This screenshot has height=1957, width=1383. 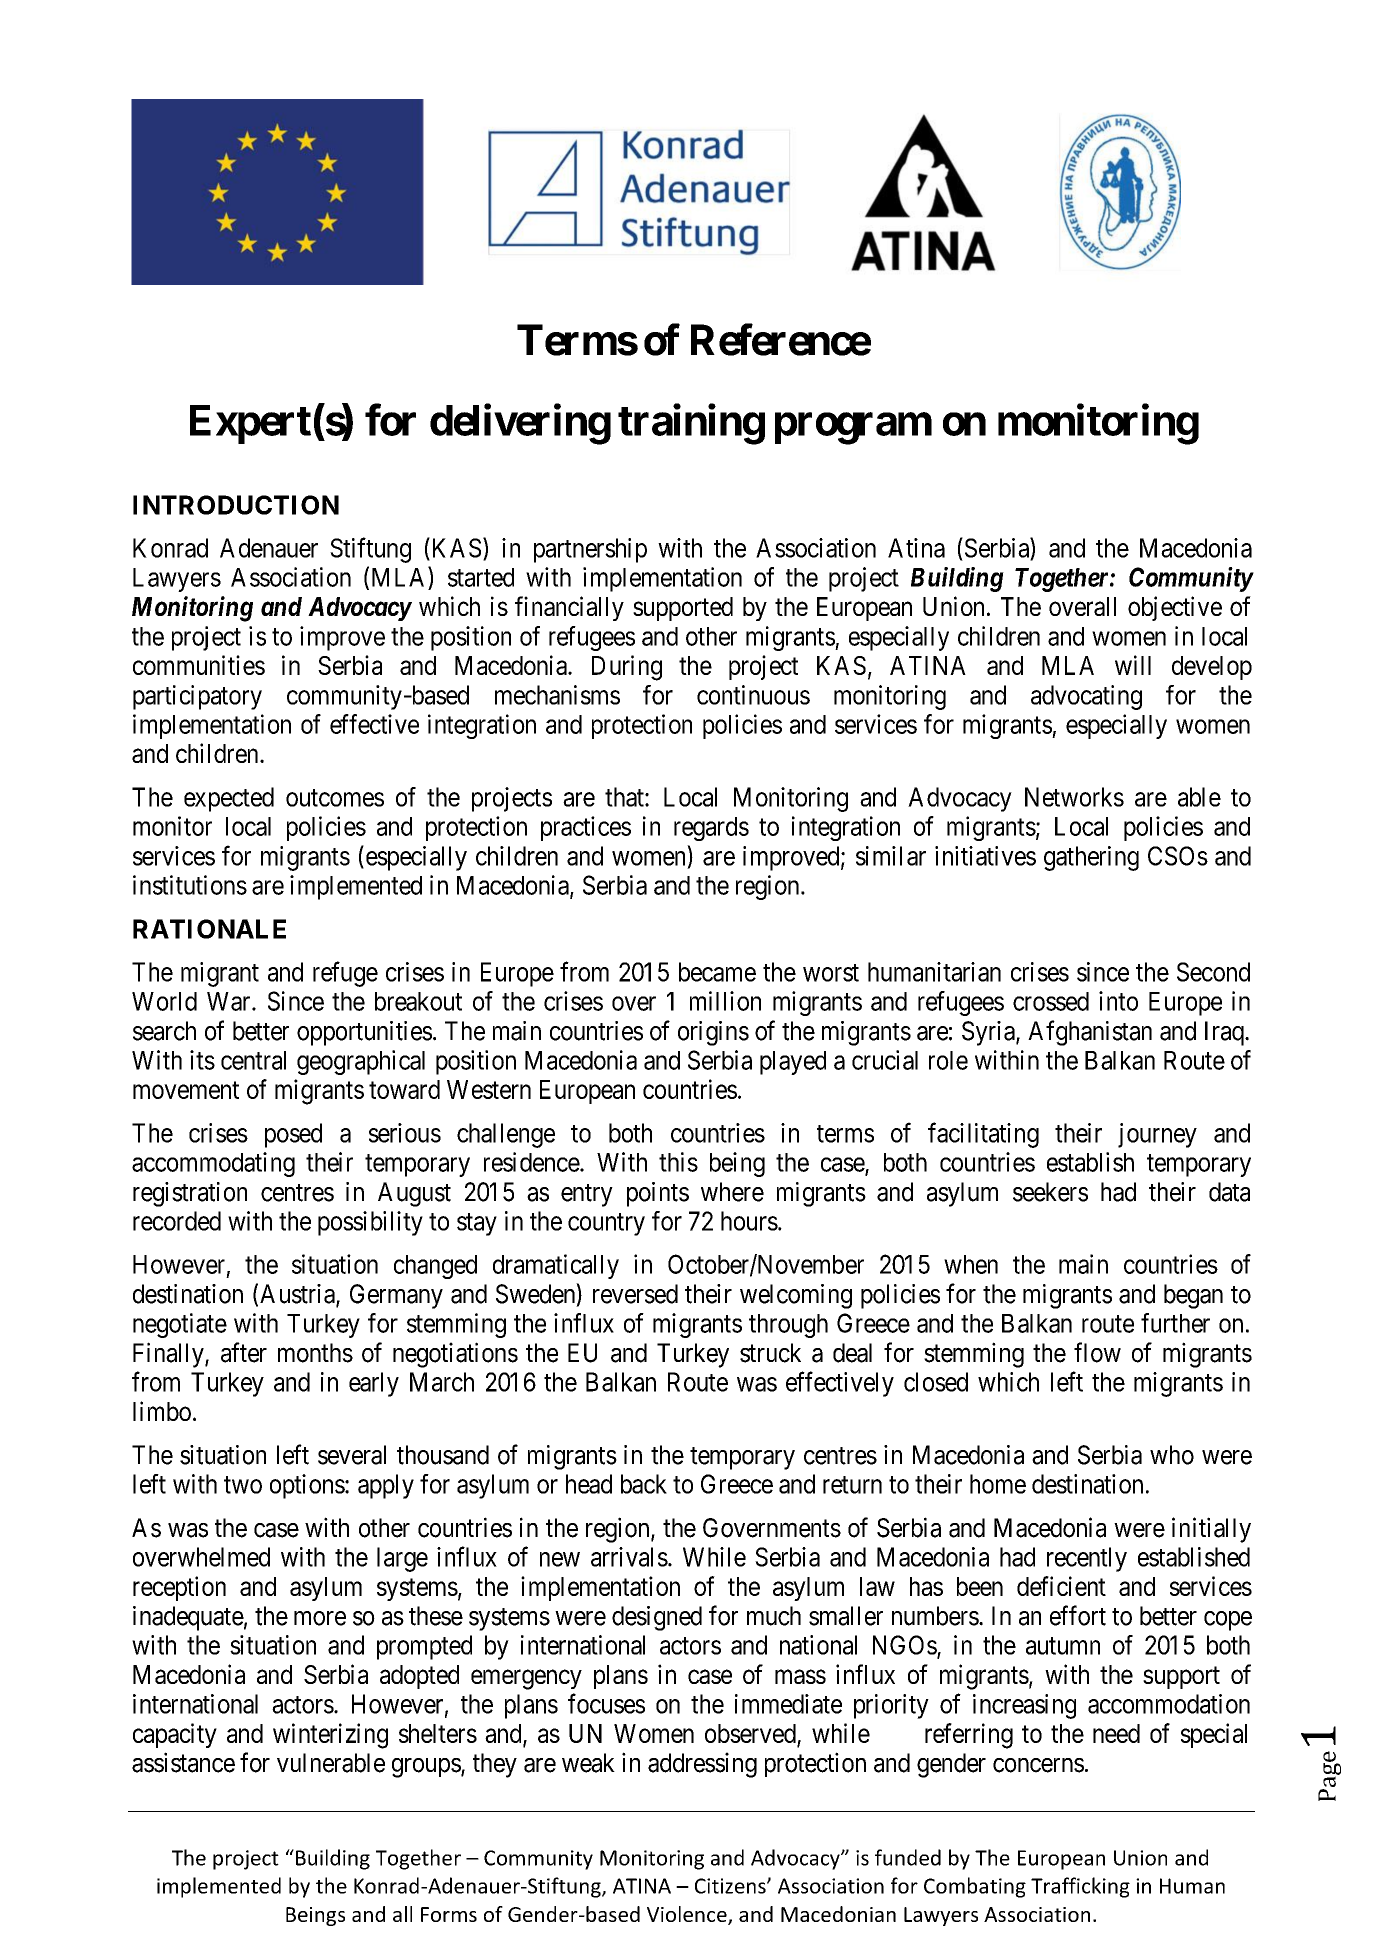 What do you see at coordinates (449, 1914) in the screenshot?
I see `Forms` at bounding box center [449, 1914].
